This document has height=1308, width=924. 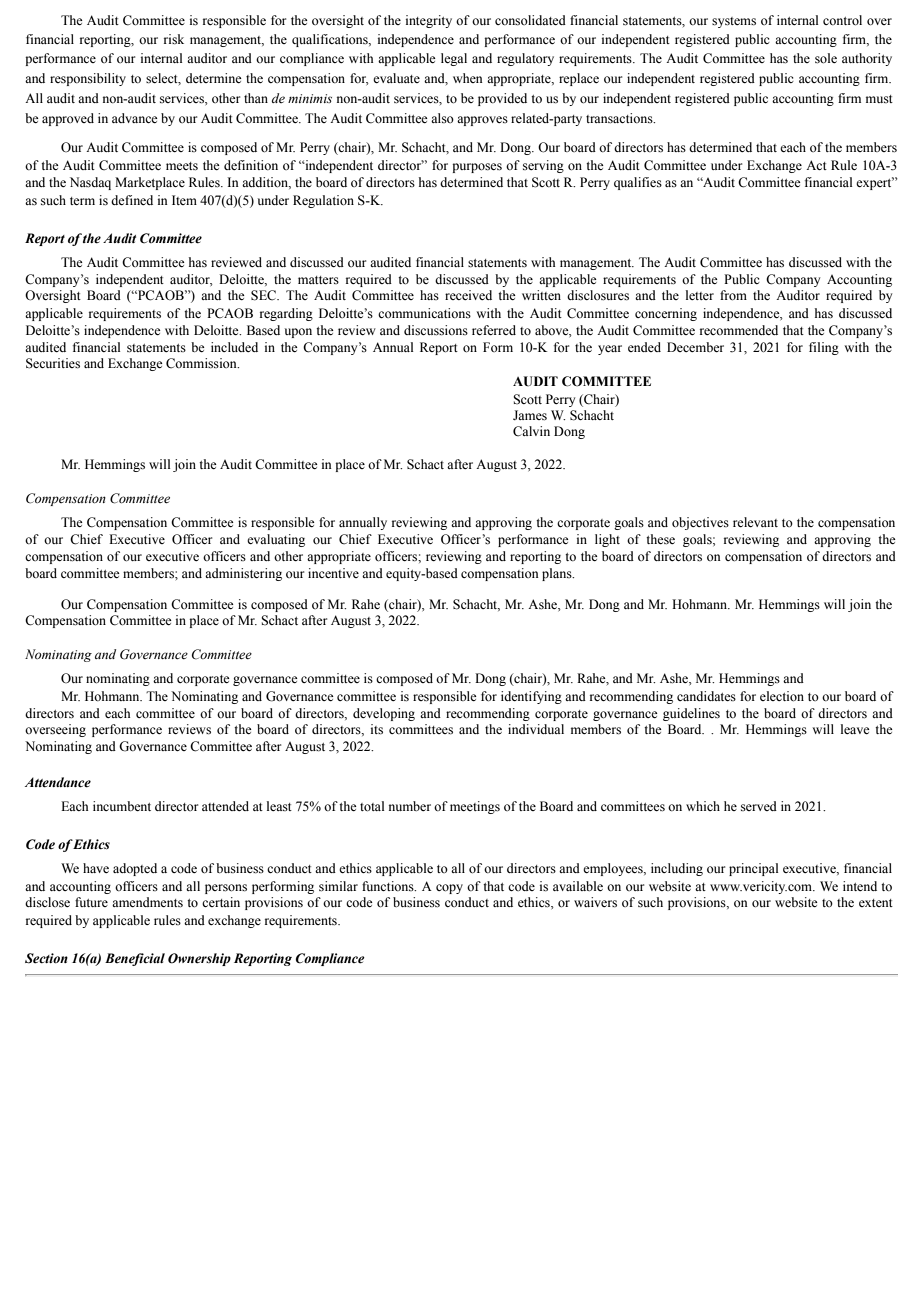 I want to click on defined, so click(x=132, y=200).
